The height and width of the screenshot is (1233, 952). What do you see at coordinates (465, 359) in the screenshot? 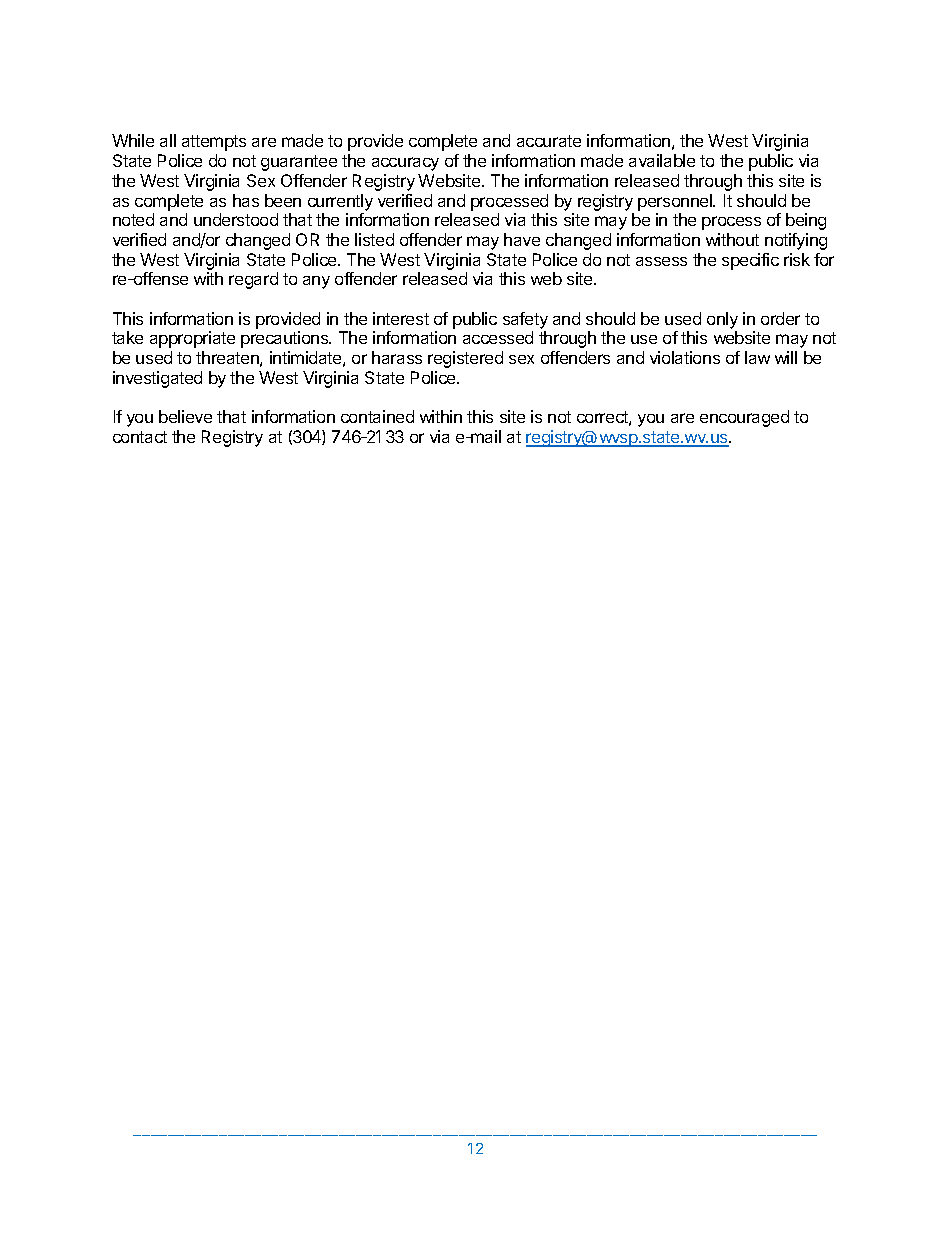
I see `registered` at bounding box center [465, 359].
